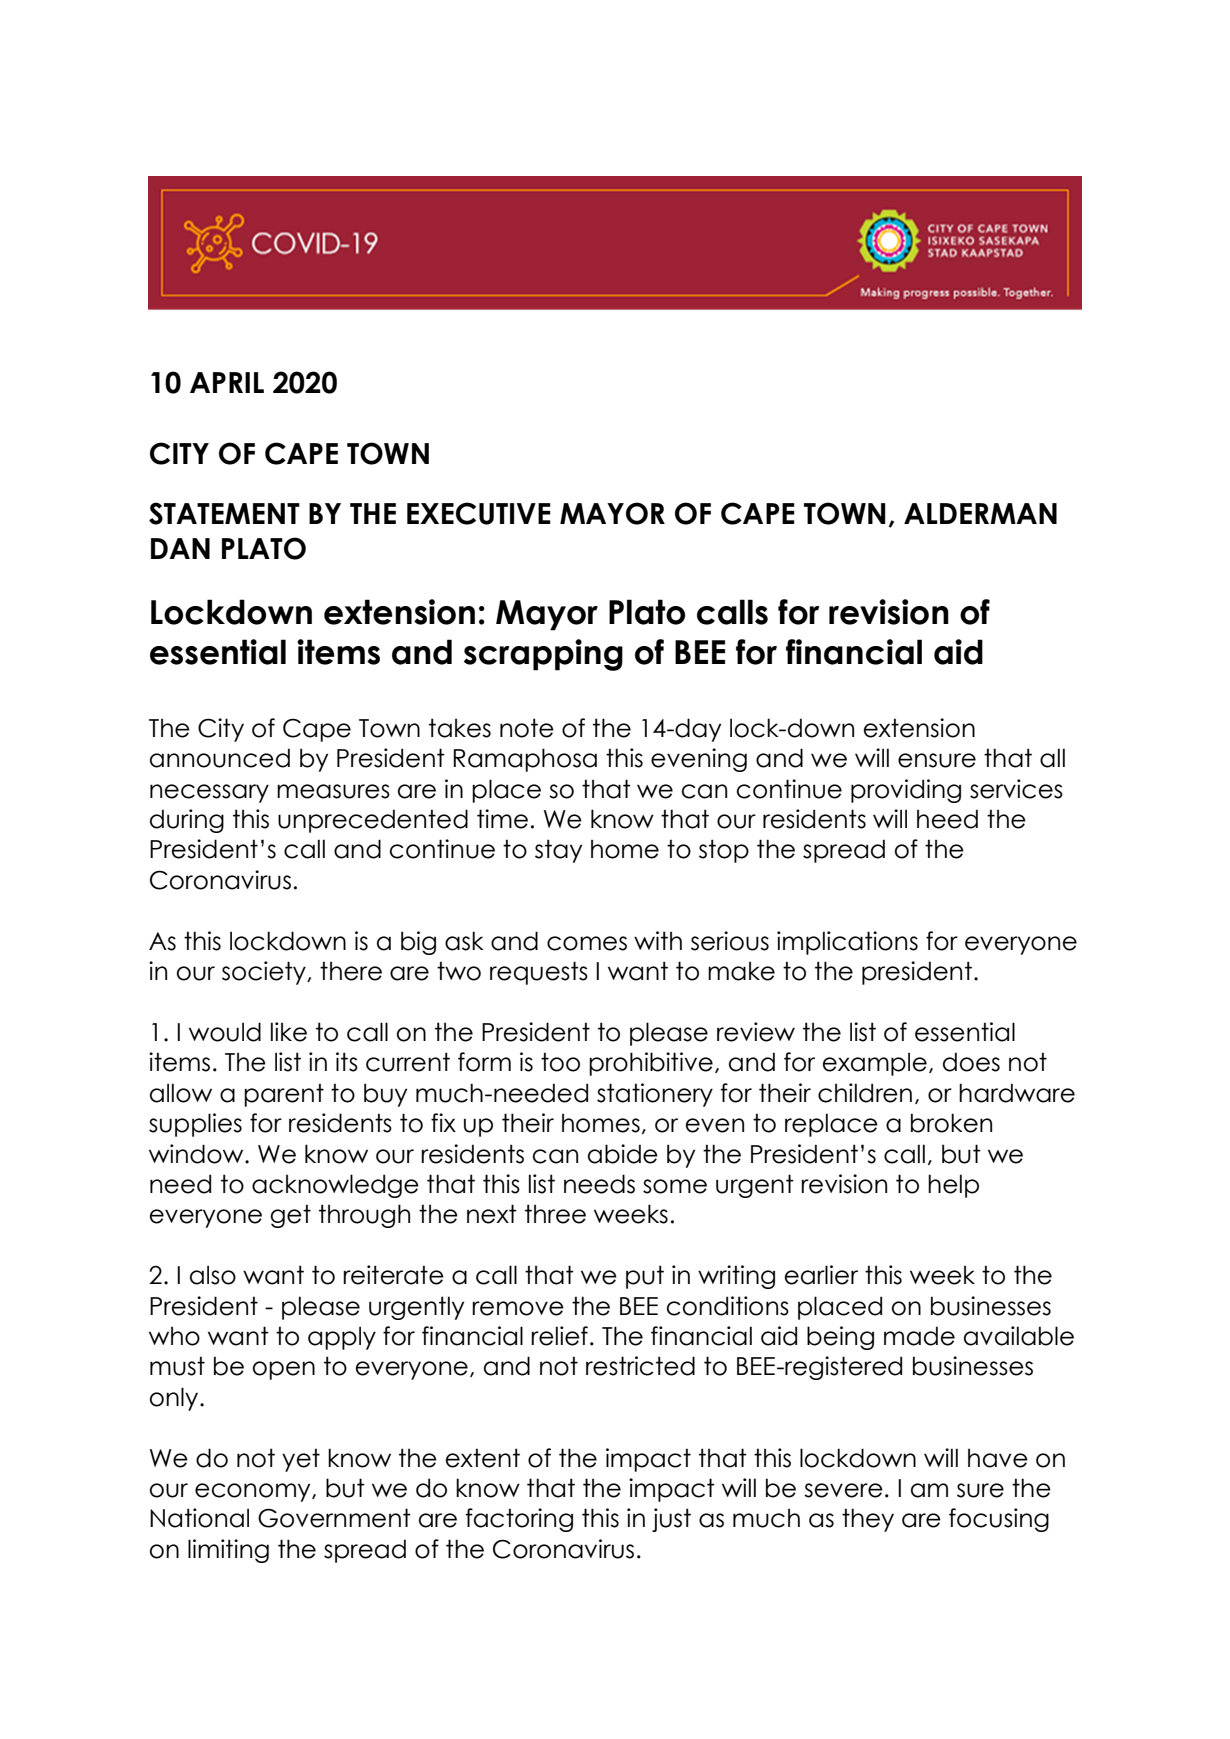 This page has height=1739, width=1230. Describe the element at coordinates (587, 943) in the page. I see `comes` at that location.
